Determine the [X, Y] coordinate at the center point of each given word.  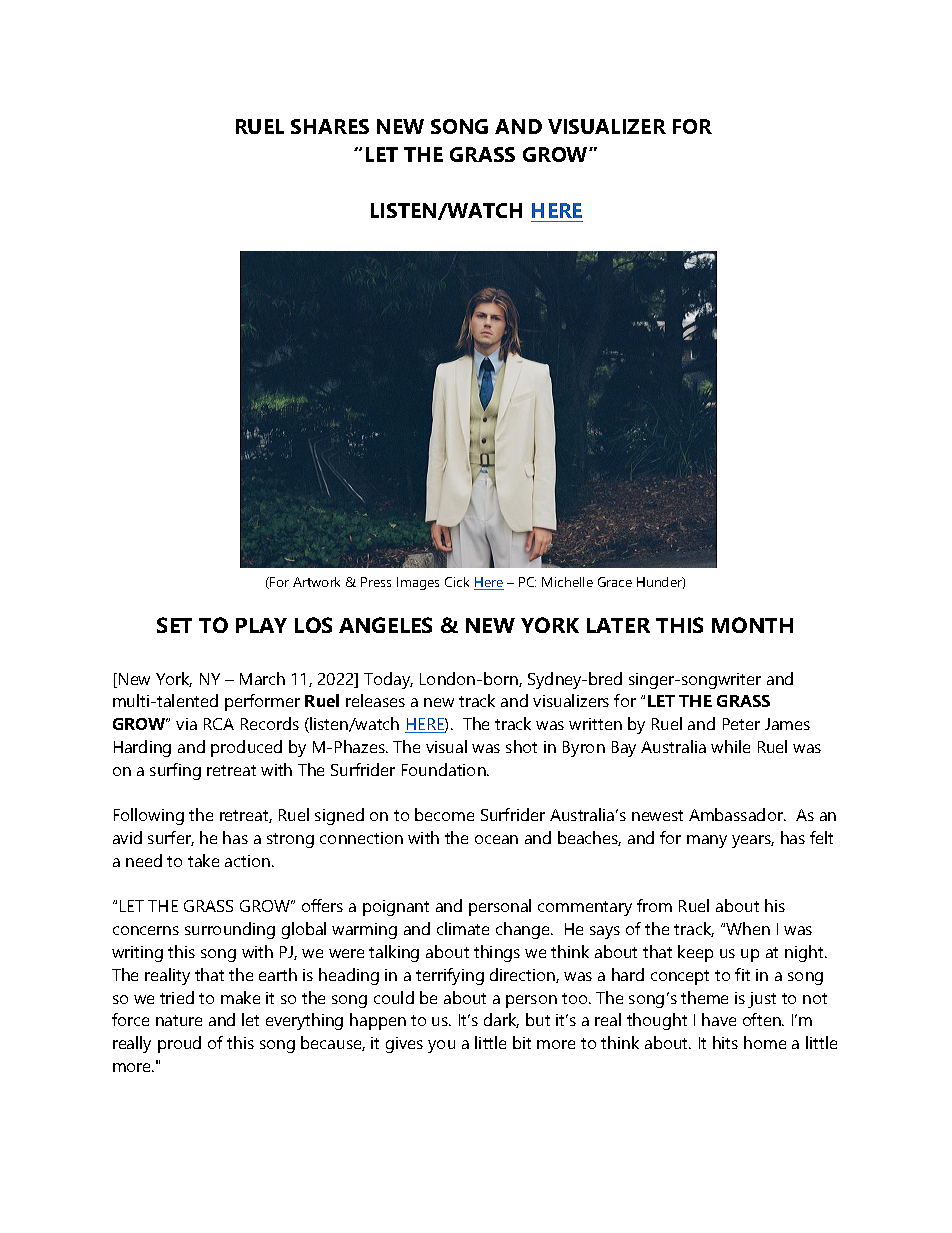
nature [179, 1020]
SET [174, 625]
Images [418, 583]
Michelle [567, 582]
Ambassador [737, 814]
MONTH [752, 625]
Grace [615, 582]
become [444, 814]
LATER [618, 625]
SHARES [330, 126]
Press [376, 582]
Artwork [316, 582]
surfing [175, 771]
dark [501, 1020]
